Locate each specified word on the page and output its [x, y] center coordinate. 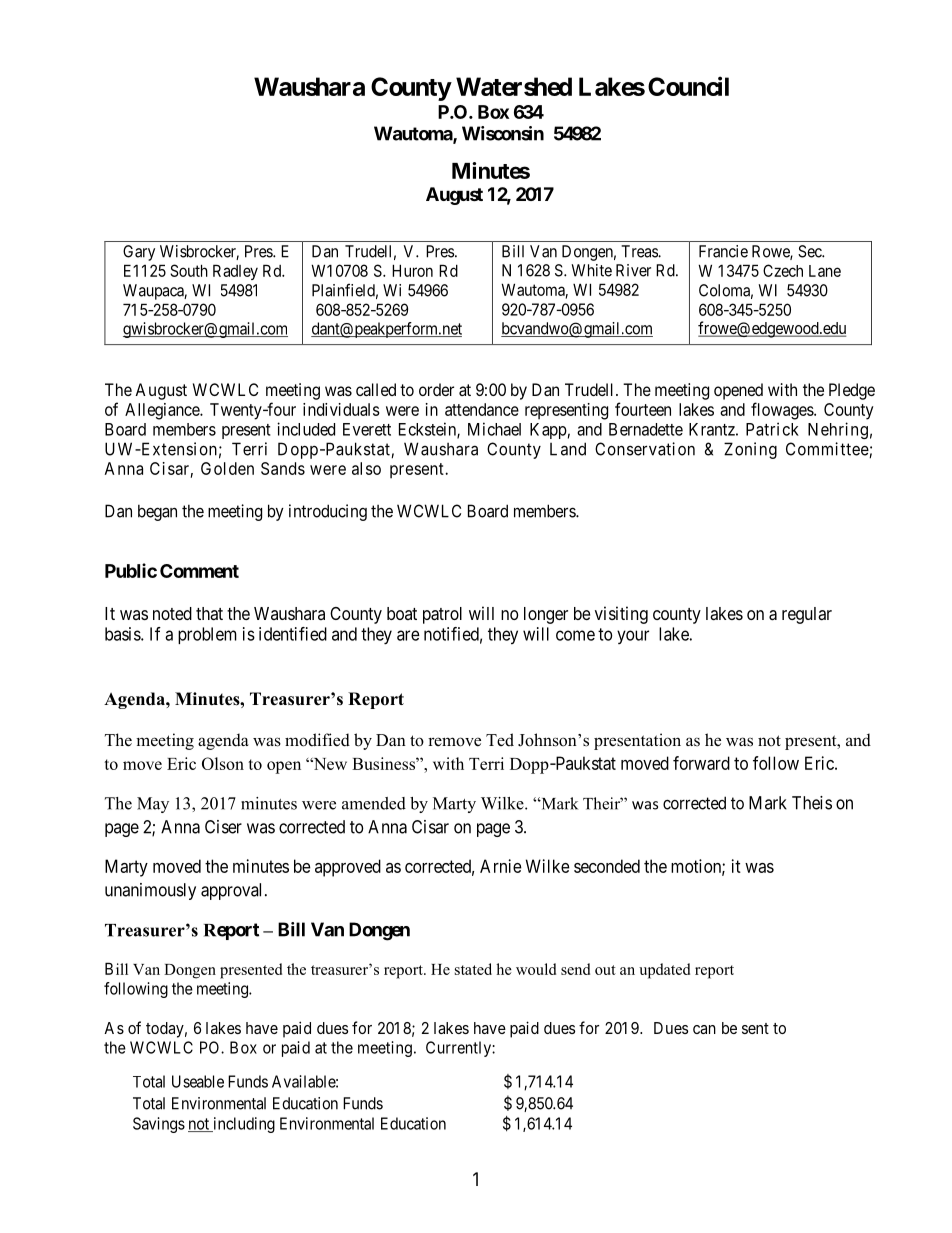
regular [807, 615]
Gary [139, 253]
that [209, 613]
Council [688, 86]
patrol [442, 615]
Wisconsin [503, 133]
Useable [198, 1081]
